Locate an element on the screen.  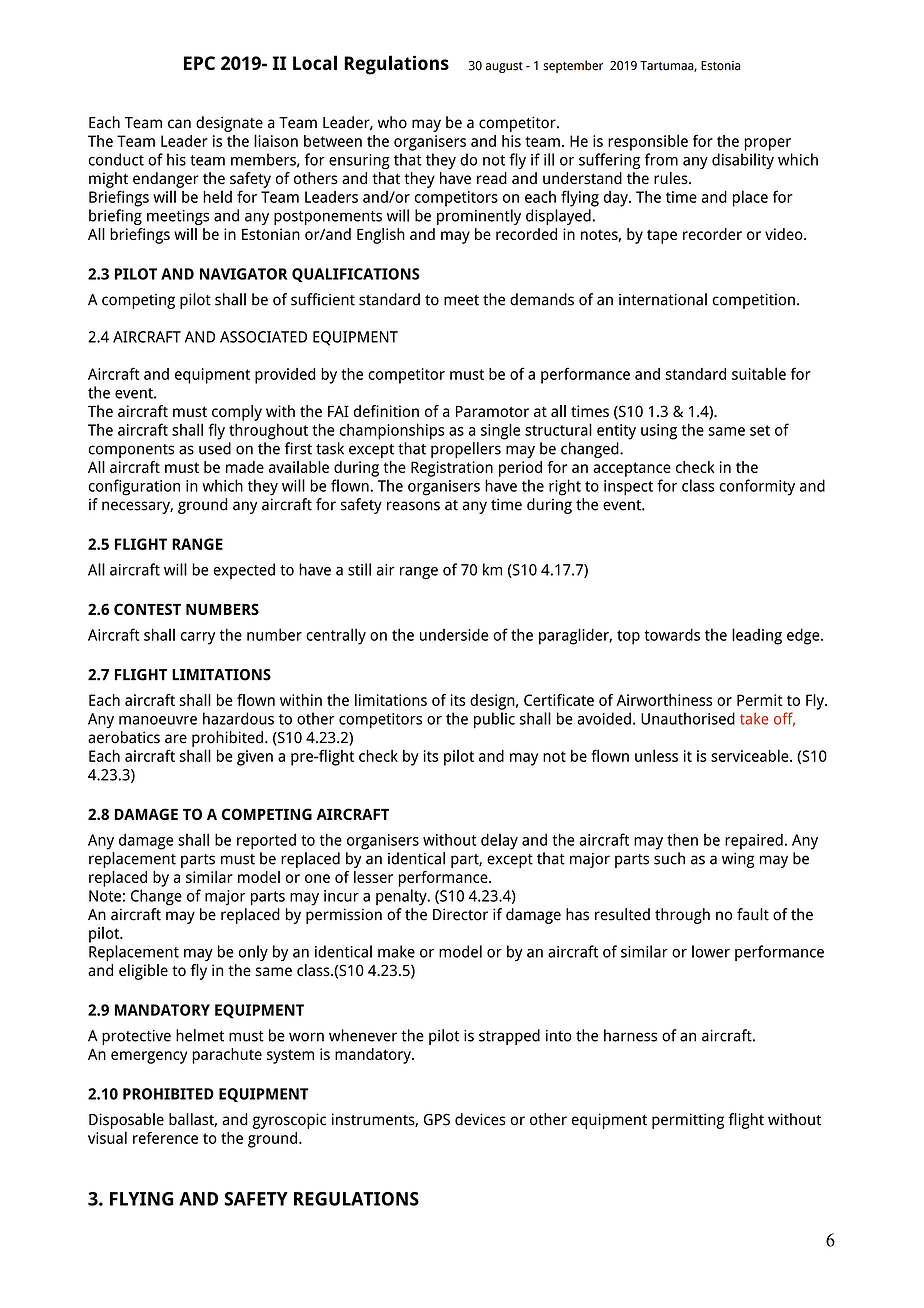
Unauthorised is located at coordinates (688, 718).
